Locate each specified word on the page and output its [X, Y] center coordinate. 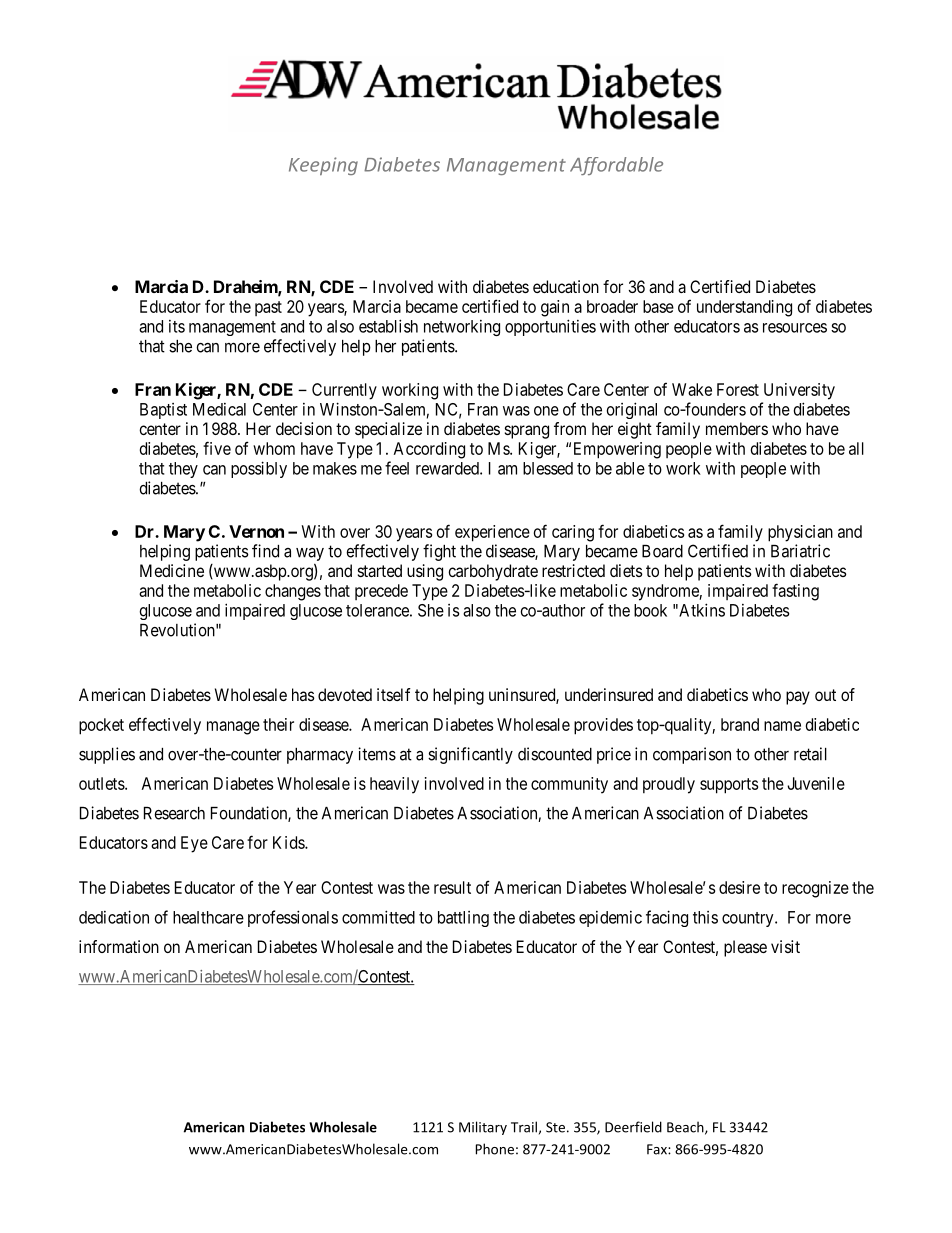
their [278, 724]
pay [798, 698]
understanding [744, 308]
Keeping [323, 166]
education [566, 286]
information [119, 946]
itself [394, 694]
